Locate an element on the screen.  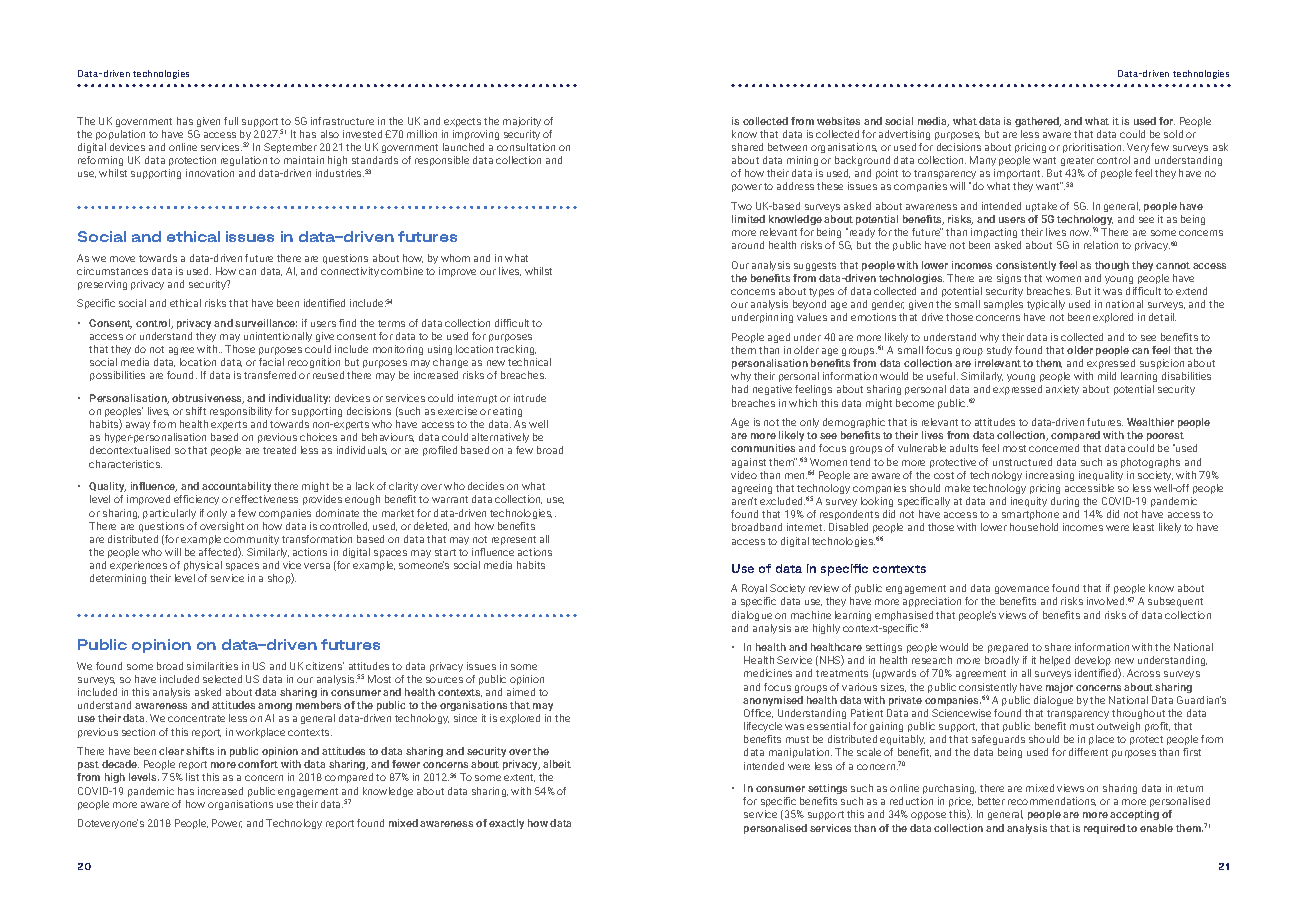
accountability is located at coordinates (236, 487).
